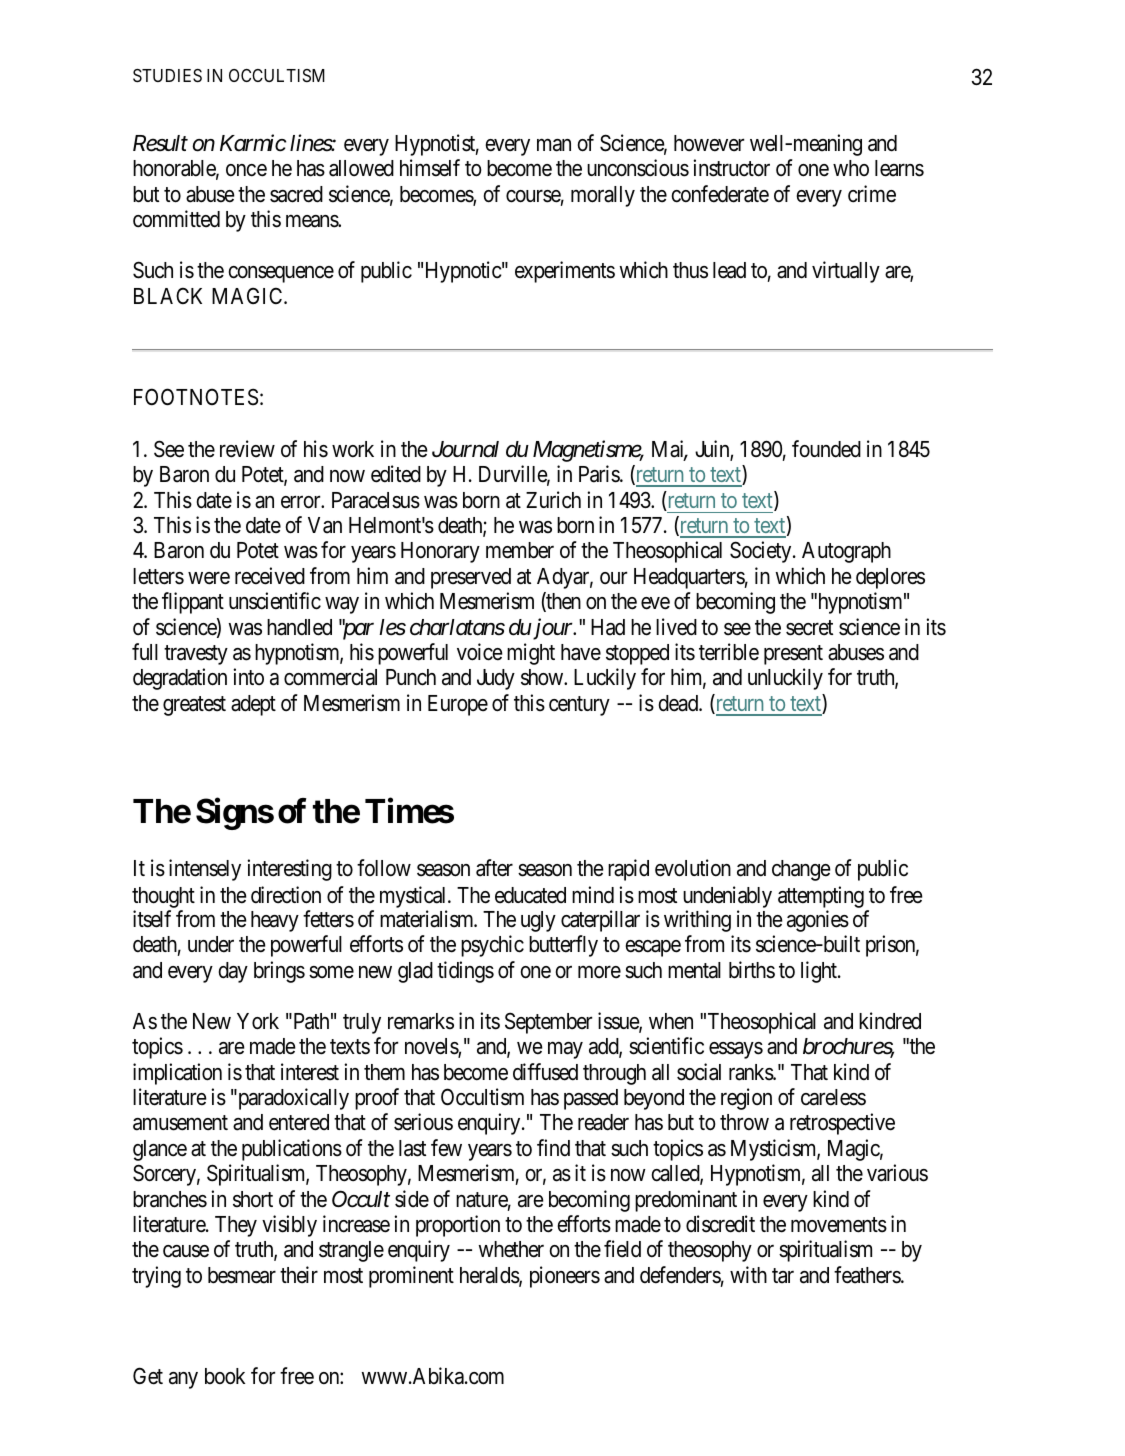 The image size is (1125, 1456). What do you see at coordinates (554, 145) in the screenshot?
I see `man` at bounding box center [554, 145].
